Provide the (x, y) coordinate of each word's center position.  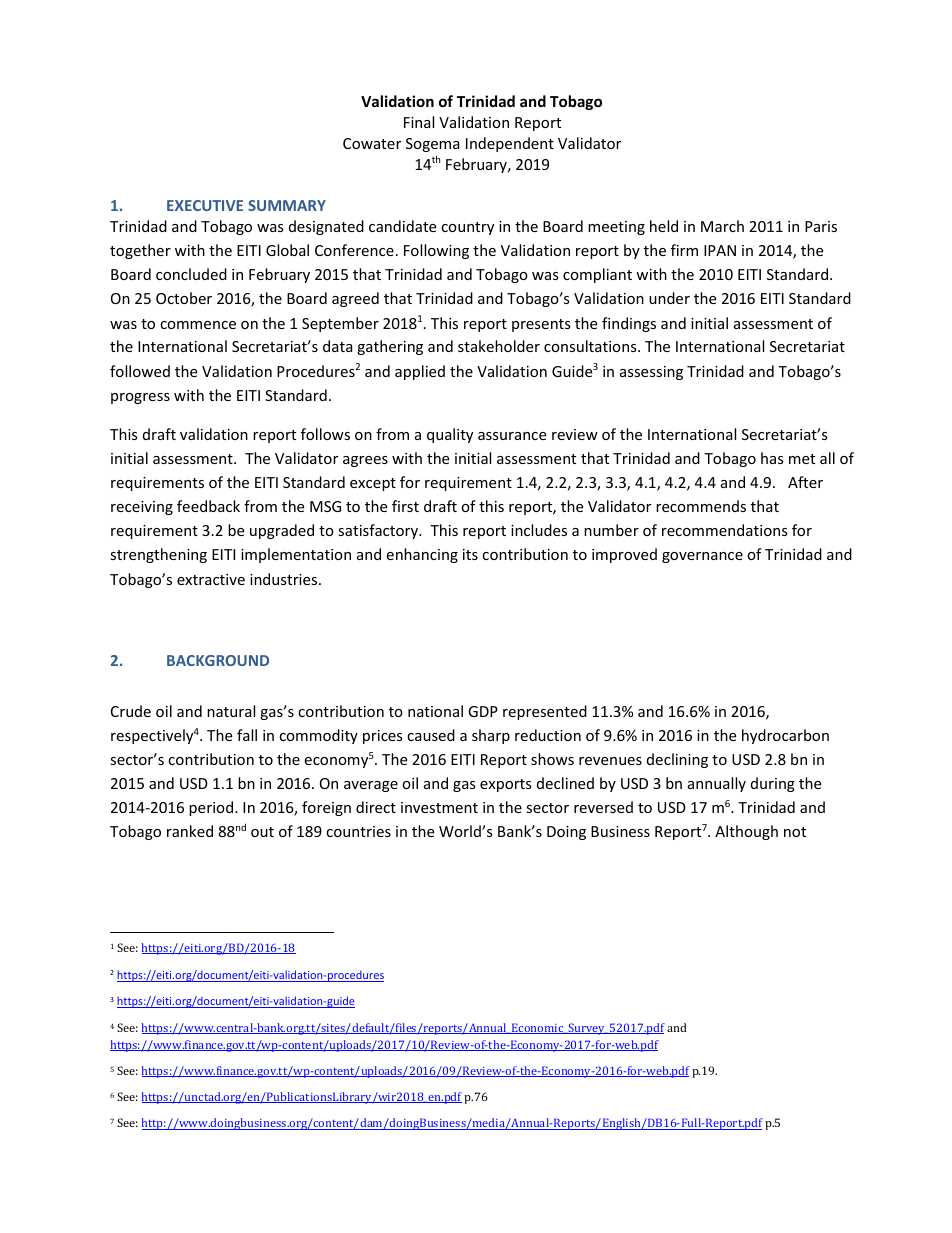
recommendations (725, 530)
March (722, 226)
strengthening (158, 555)
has (772, 458)
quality (450, 435)
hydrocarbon (785, 736)
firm (684, 250)
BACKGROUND (218, 660)
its (470, 554)
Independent (510, 144)
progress (140, 398)
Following (436, 251)
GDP (483, 711)
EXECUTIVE (205, 205)
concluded (191, 274)
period (212, 808)
